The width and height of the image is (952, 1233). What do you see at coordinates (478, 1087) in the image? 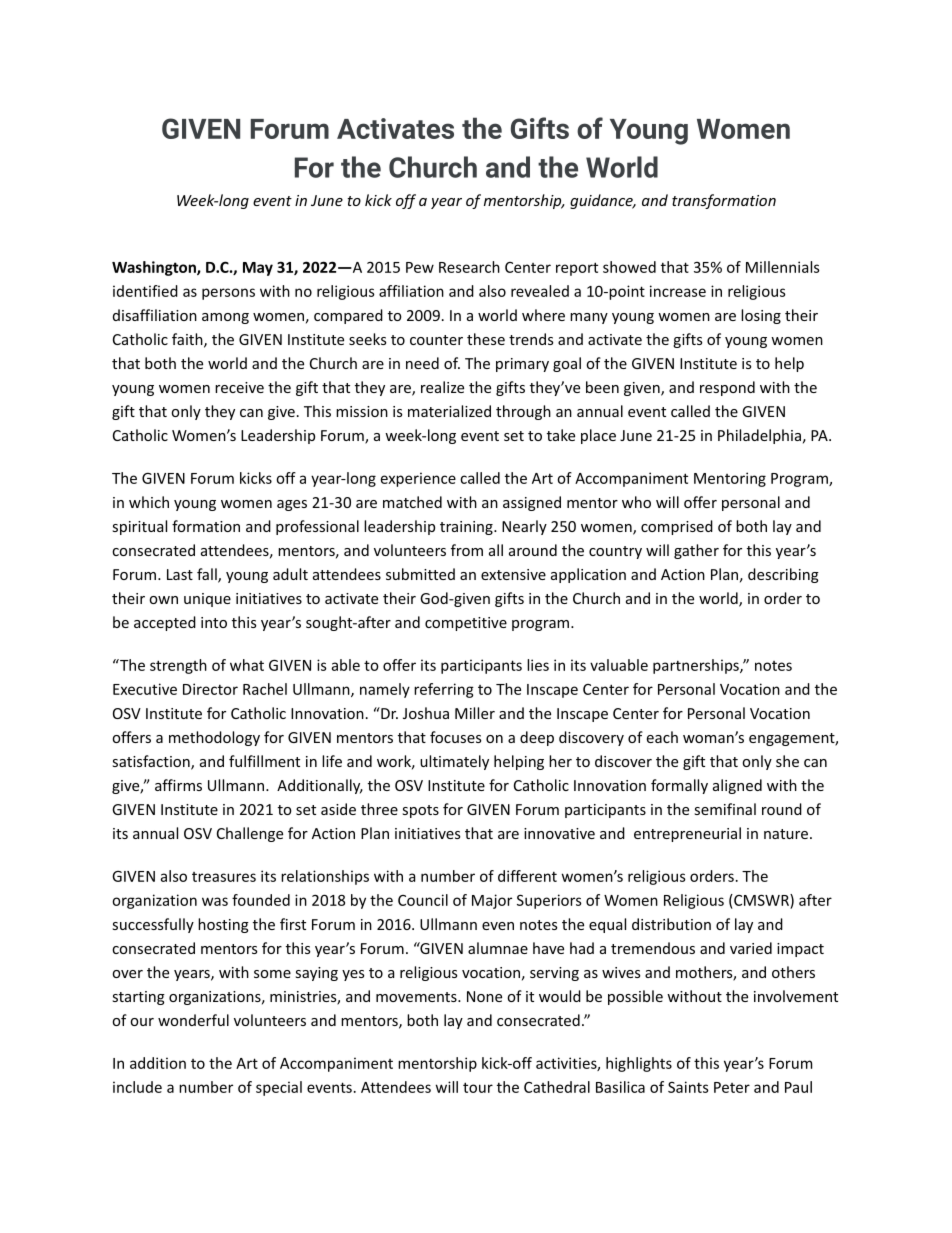
I see `tour` at bounding box center [478, 1087].
